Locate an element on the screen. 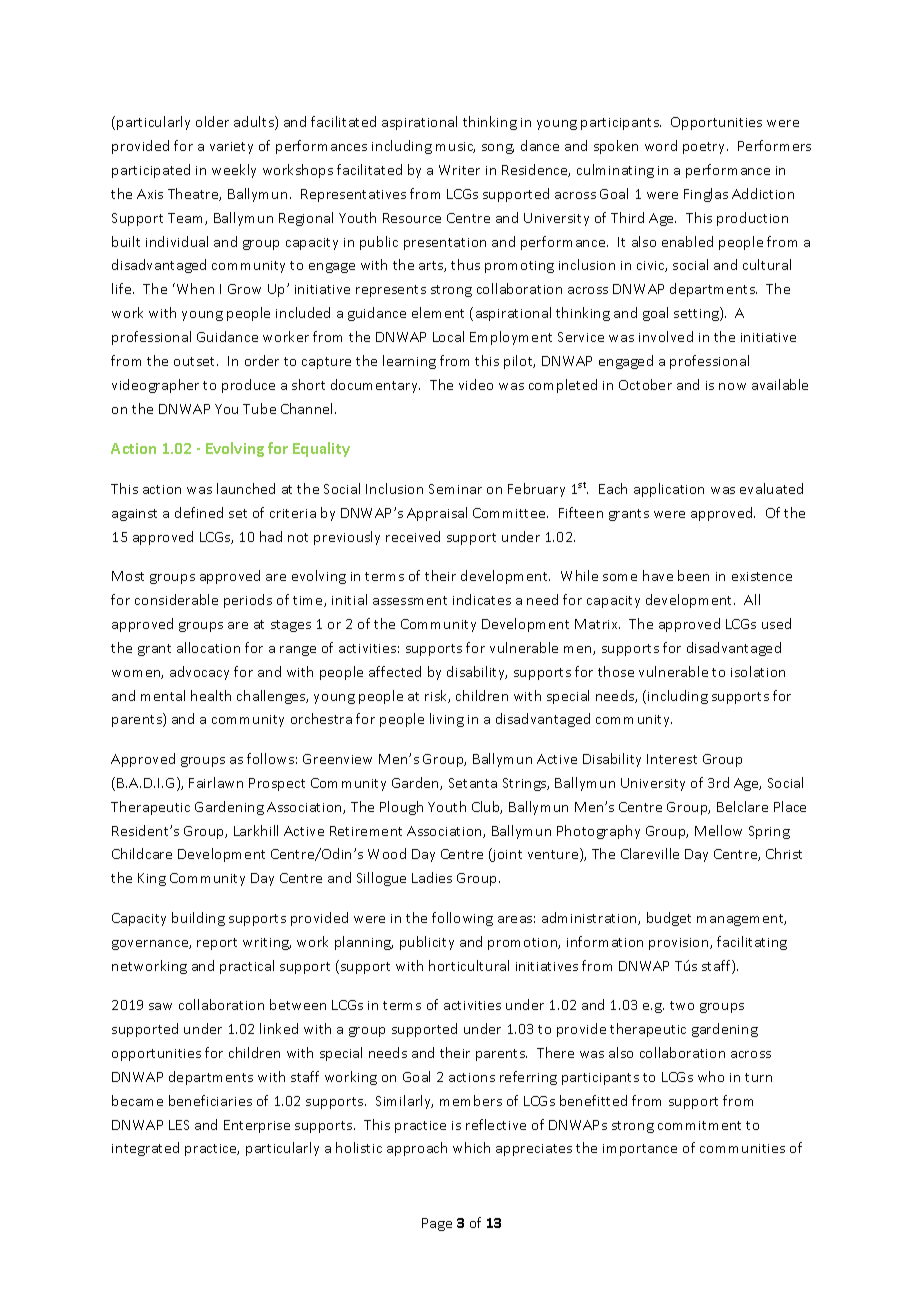 The height and width of the screenshot is (1308, 924). defined is located at coordinates (199, 512).
